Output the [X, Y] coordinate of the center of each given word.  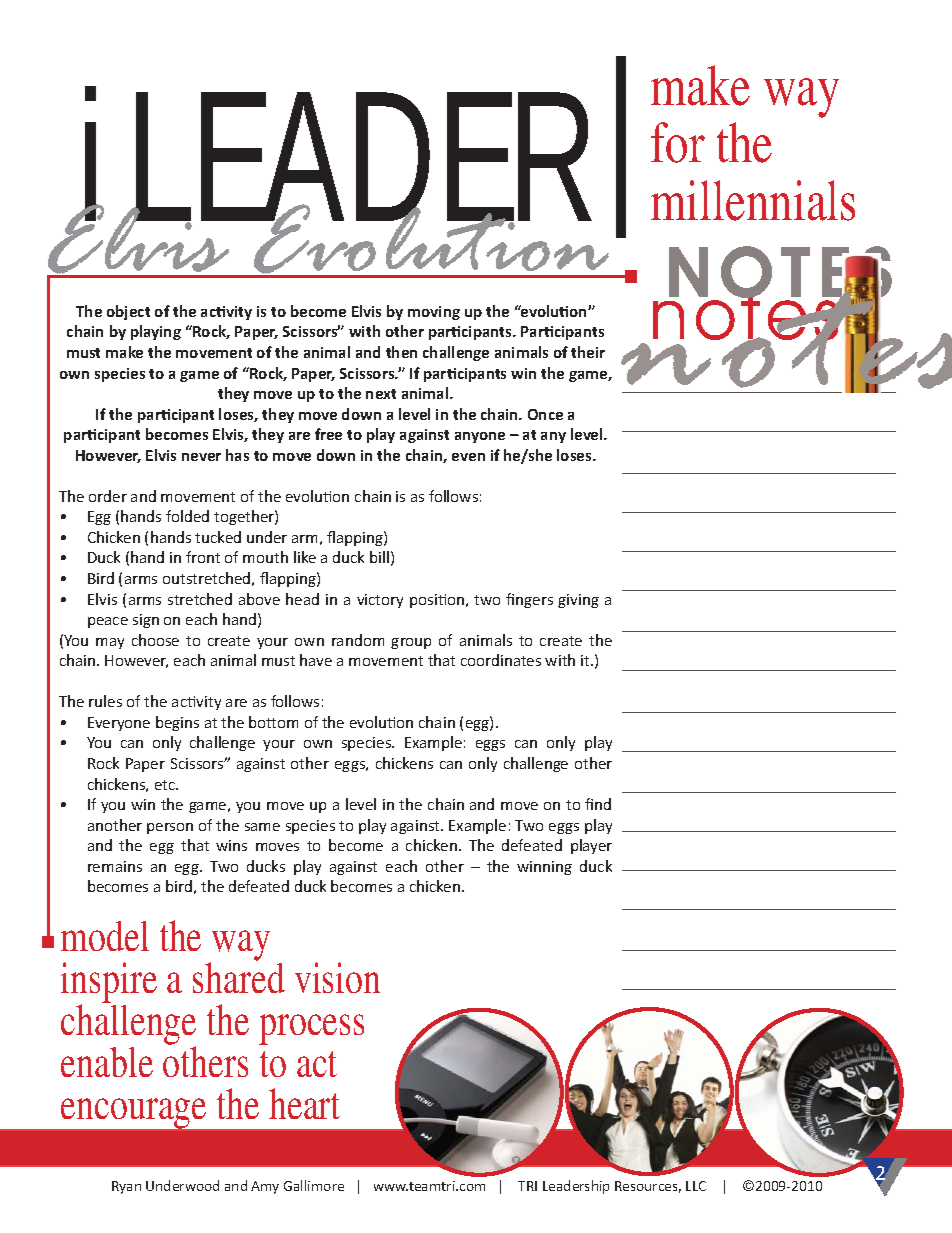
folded [187, 516]
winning [544, 868]
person [170, 828]
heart [304, 1103]
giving [578, 601]
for [678, 142]
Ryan [126, 1187]
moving [434, 313]
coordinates [501, 660]
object [128, 312]
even [468, 457]
